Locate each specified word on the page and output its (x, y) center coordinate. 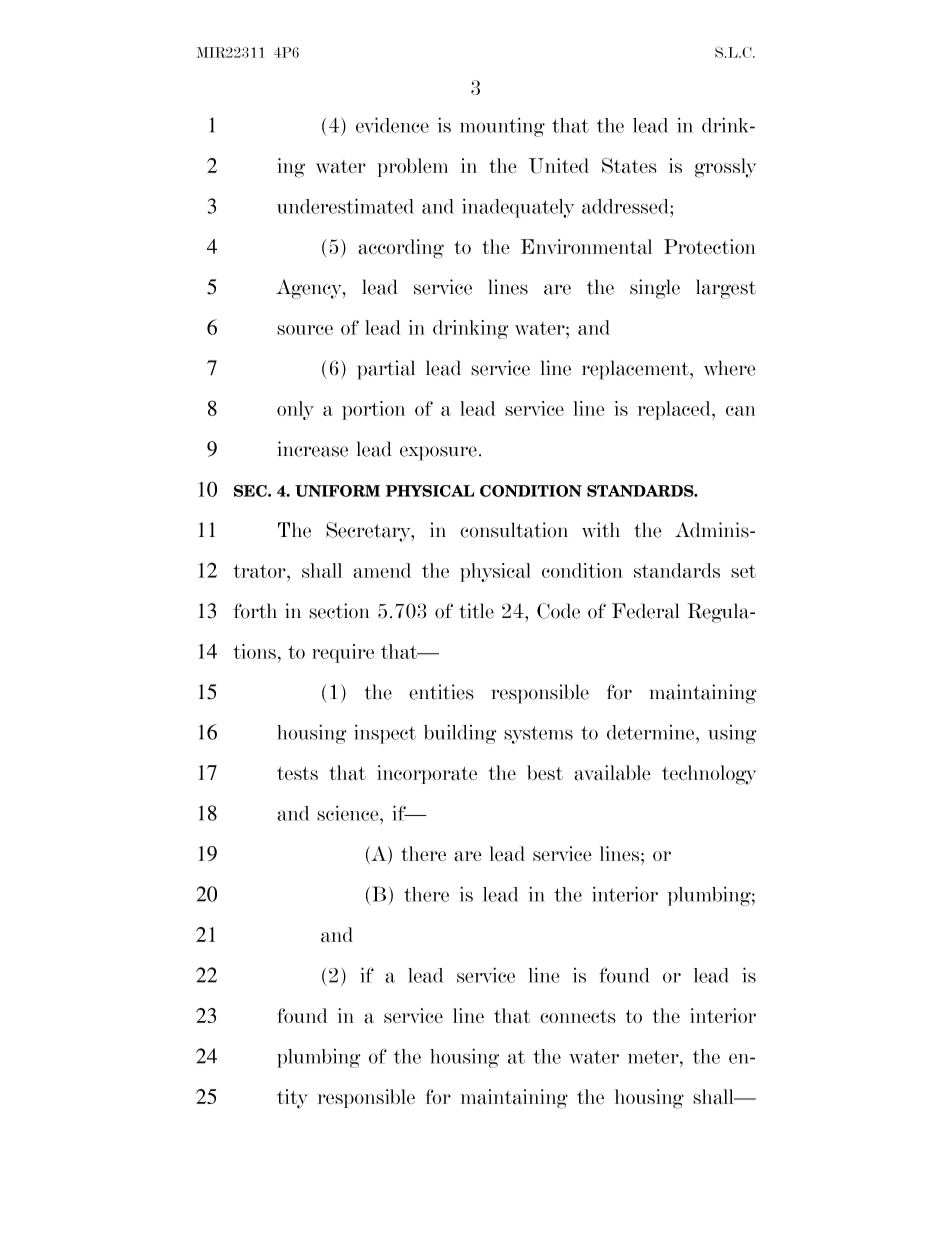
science (349, 813)
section (339, 611)
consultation (514, 530)
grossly (725, 168)
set (743, 571)
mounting (502, 127)
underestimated (345, 206)
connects (578, 1016)
